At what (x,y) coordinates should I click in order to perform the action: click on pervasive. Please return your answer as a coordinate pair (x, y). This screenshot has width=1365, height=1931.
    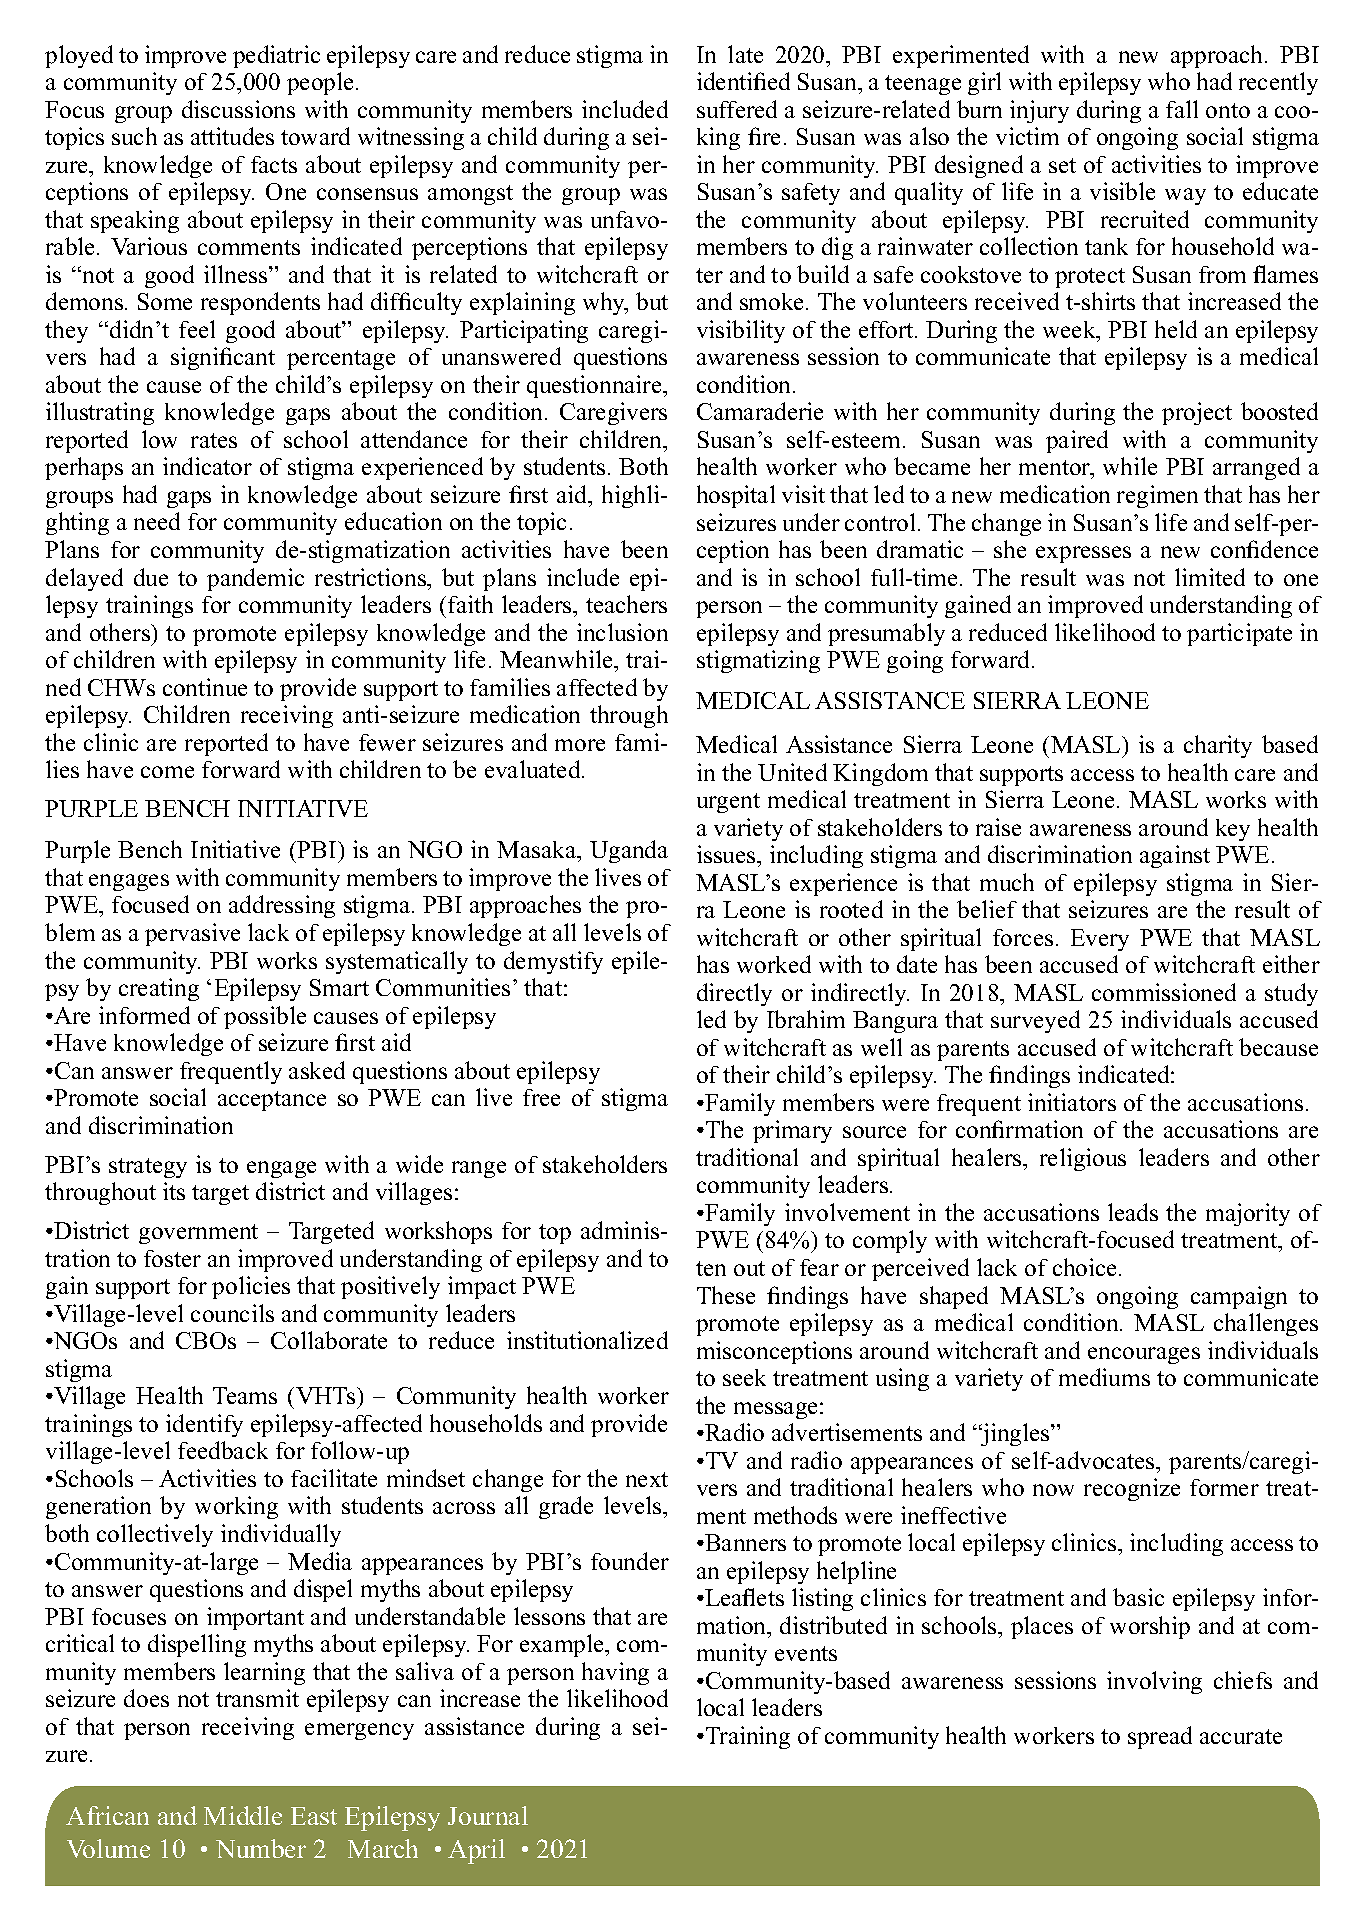
    Looking at the image, I should click on (192, 934).
